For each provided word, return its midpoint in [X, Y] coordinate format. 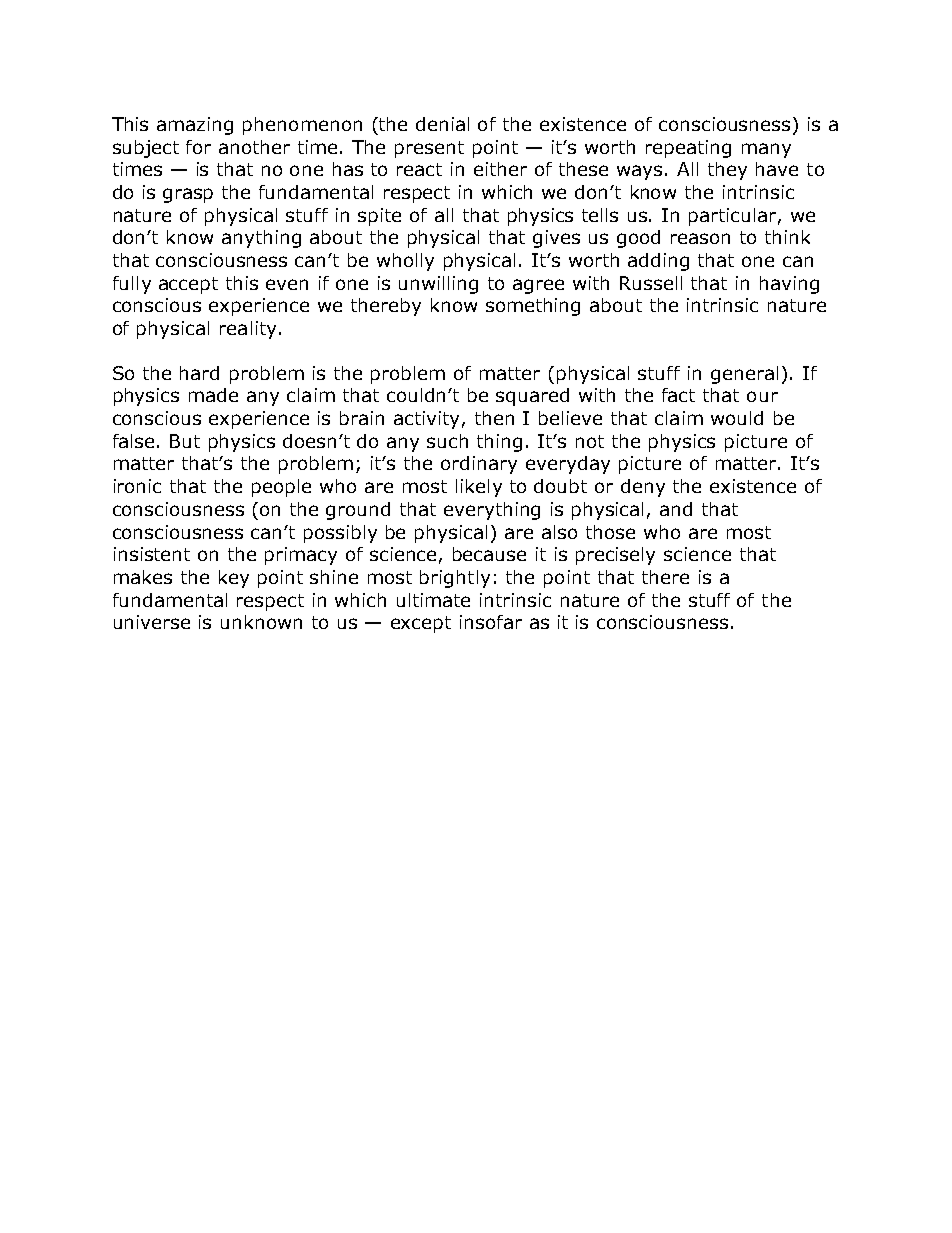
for [198, 147]
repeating [688, 149]
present [429, 149]
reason [700, 238]
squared [532, 397]
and [676, 509]
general [744, 375]
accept [188, 285]
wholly [405, 262]
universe [152, 622]
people [281, 488]
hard [199, 373]
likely [479, 488]
